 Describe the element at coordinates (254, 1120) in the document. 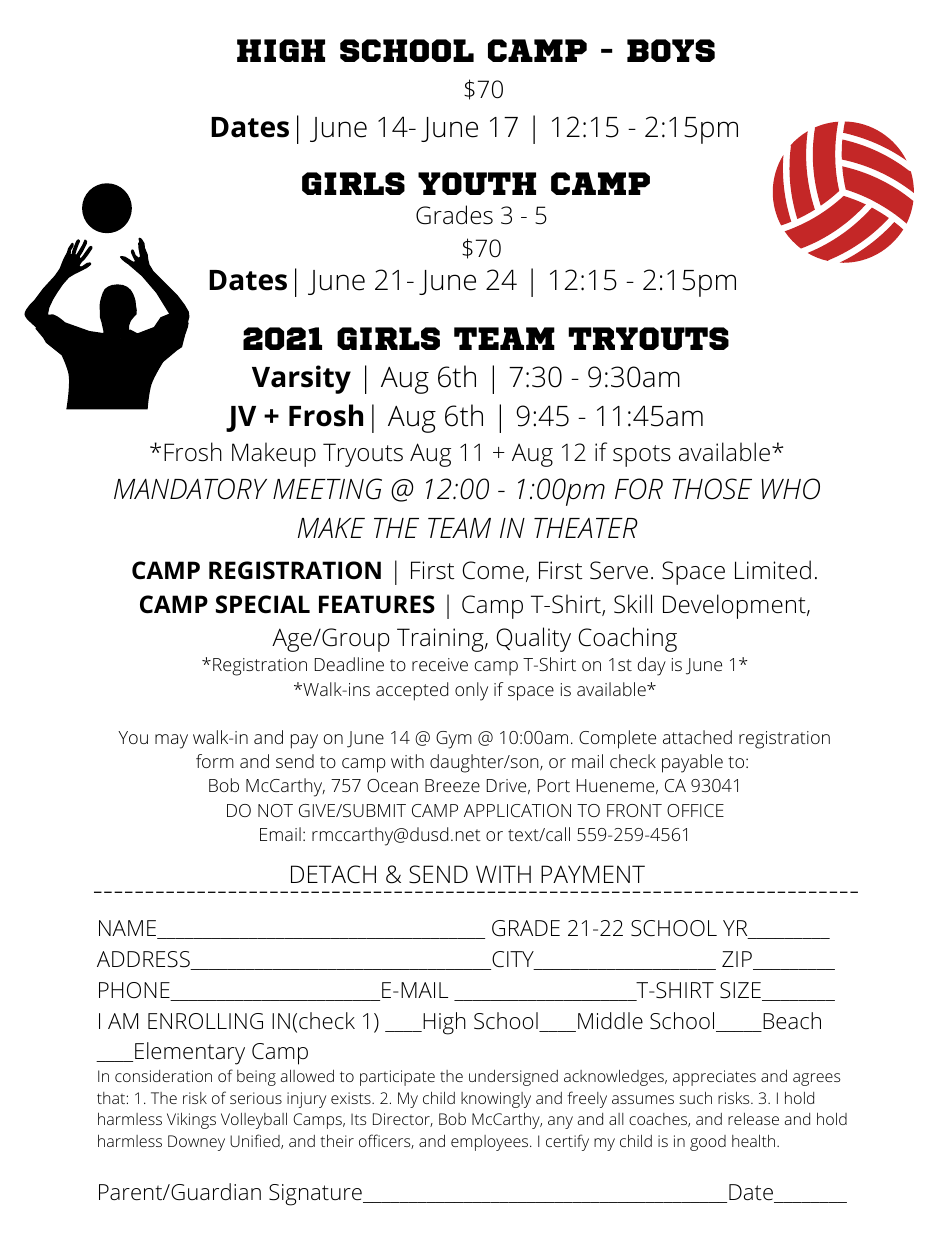

I see `Volleyball` at that location.
